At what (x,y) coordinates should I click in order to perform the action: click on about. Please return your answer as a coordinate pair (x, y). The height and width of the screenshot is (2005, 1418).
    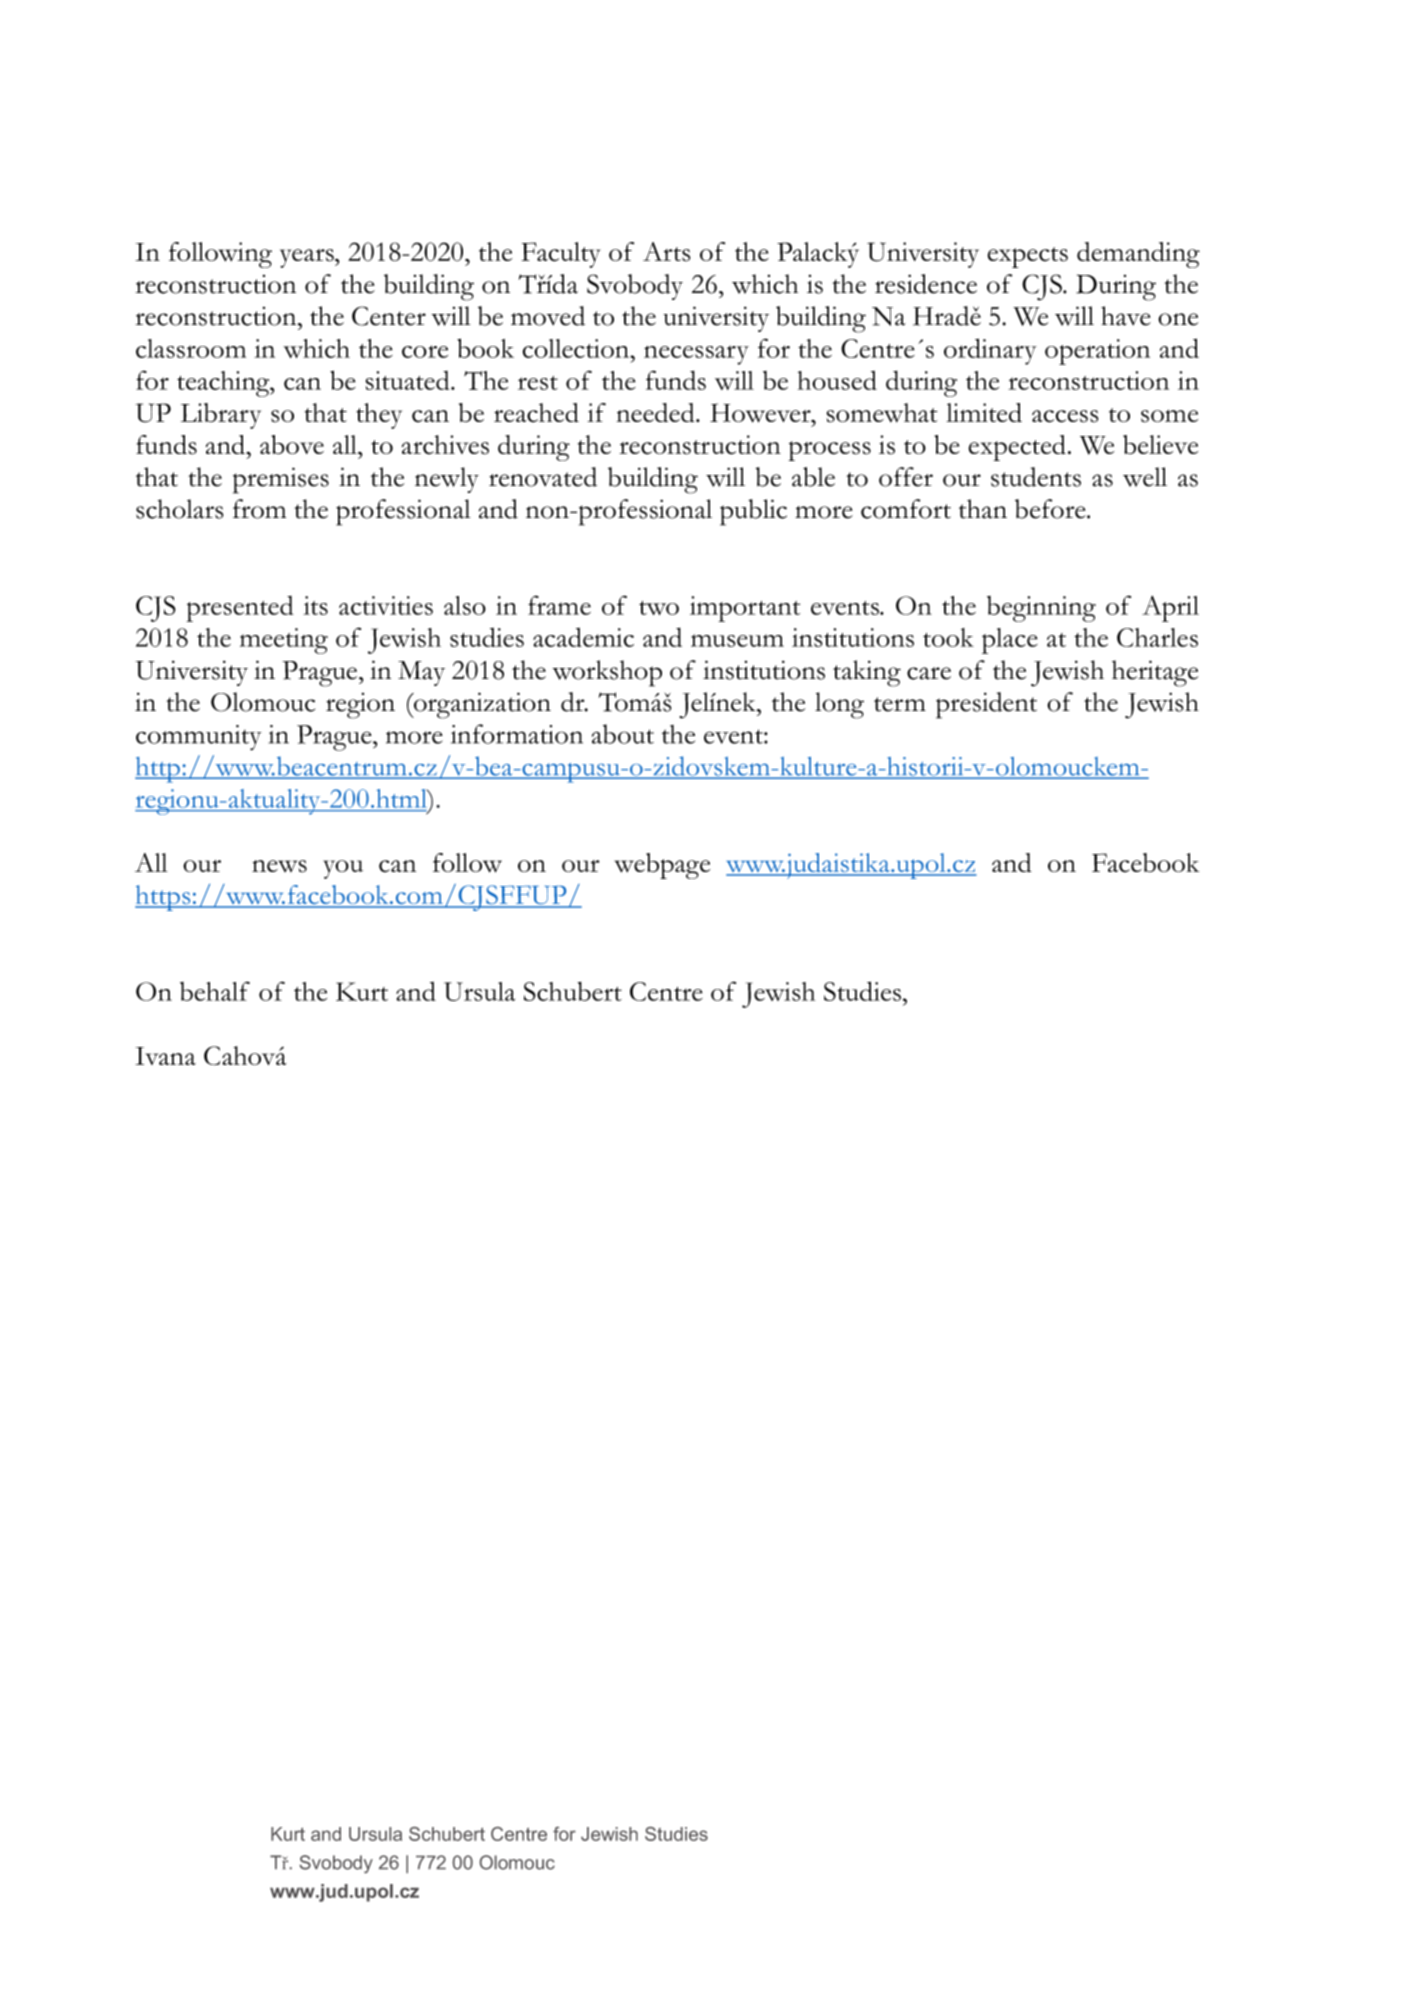
    Looking at the image, I should click on (623, 734).
